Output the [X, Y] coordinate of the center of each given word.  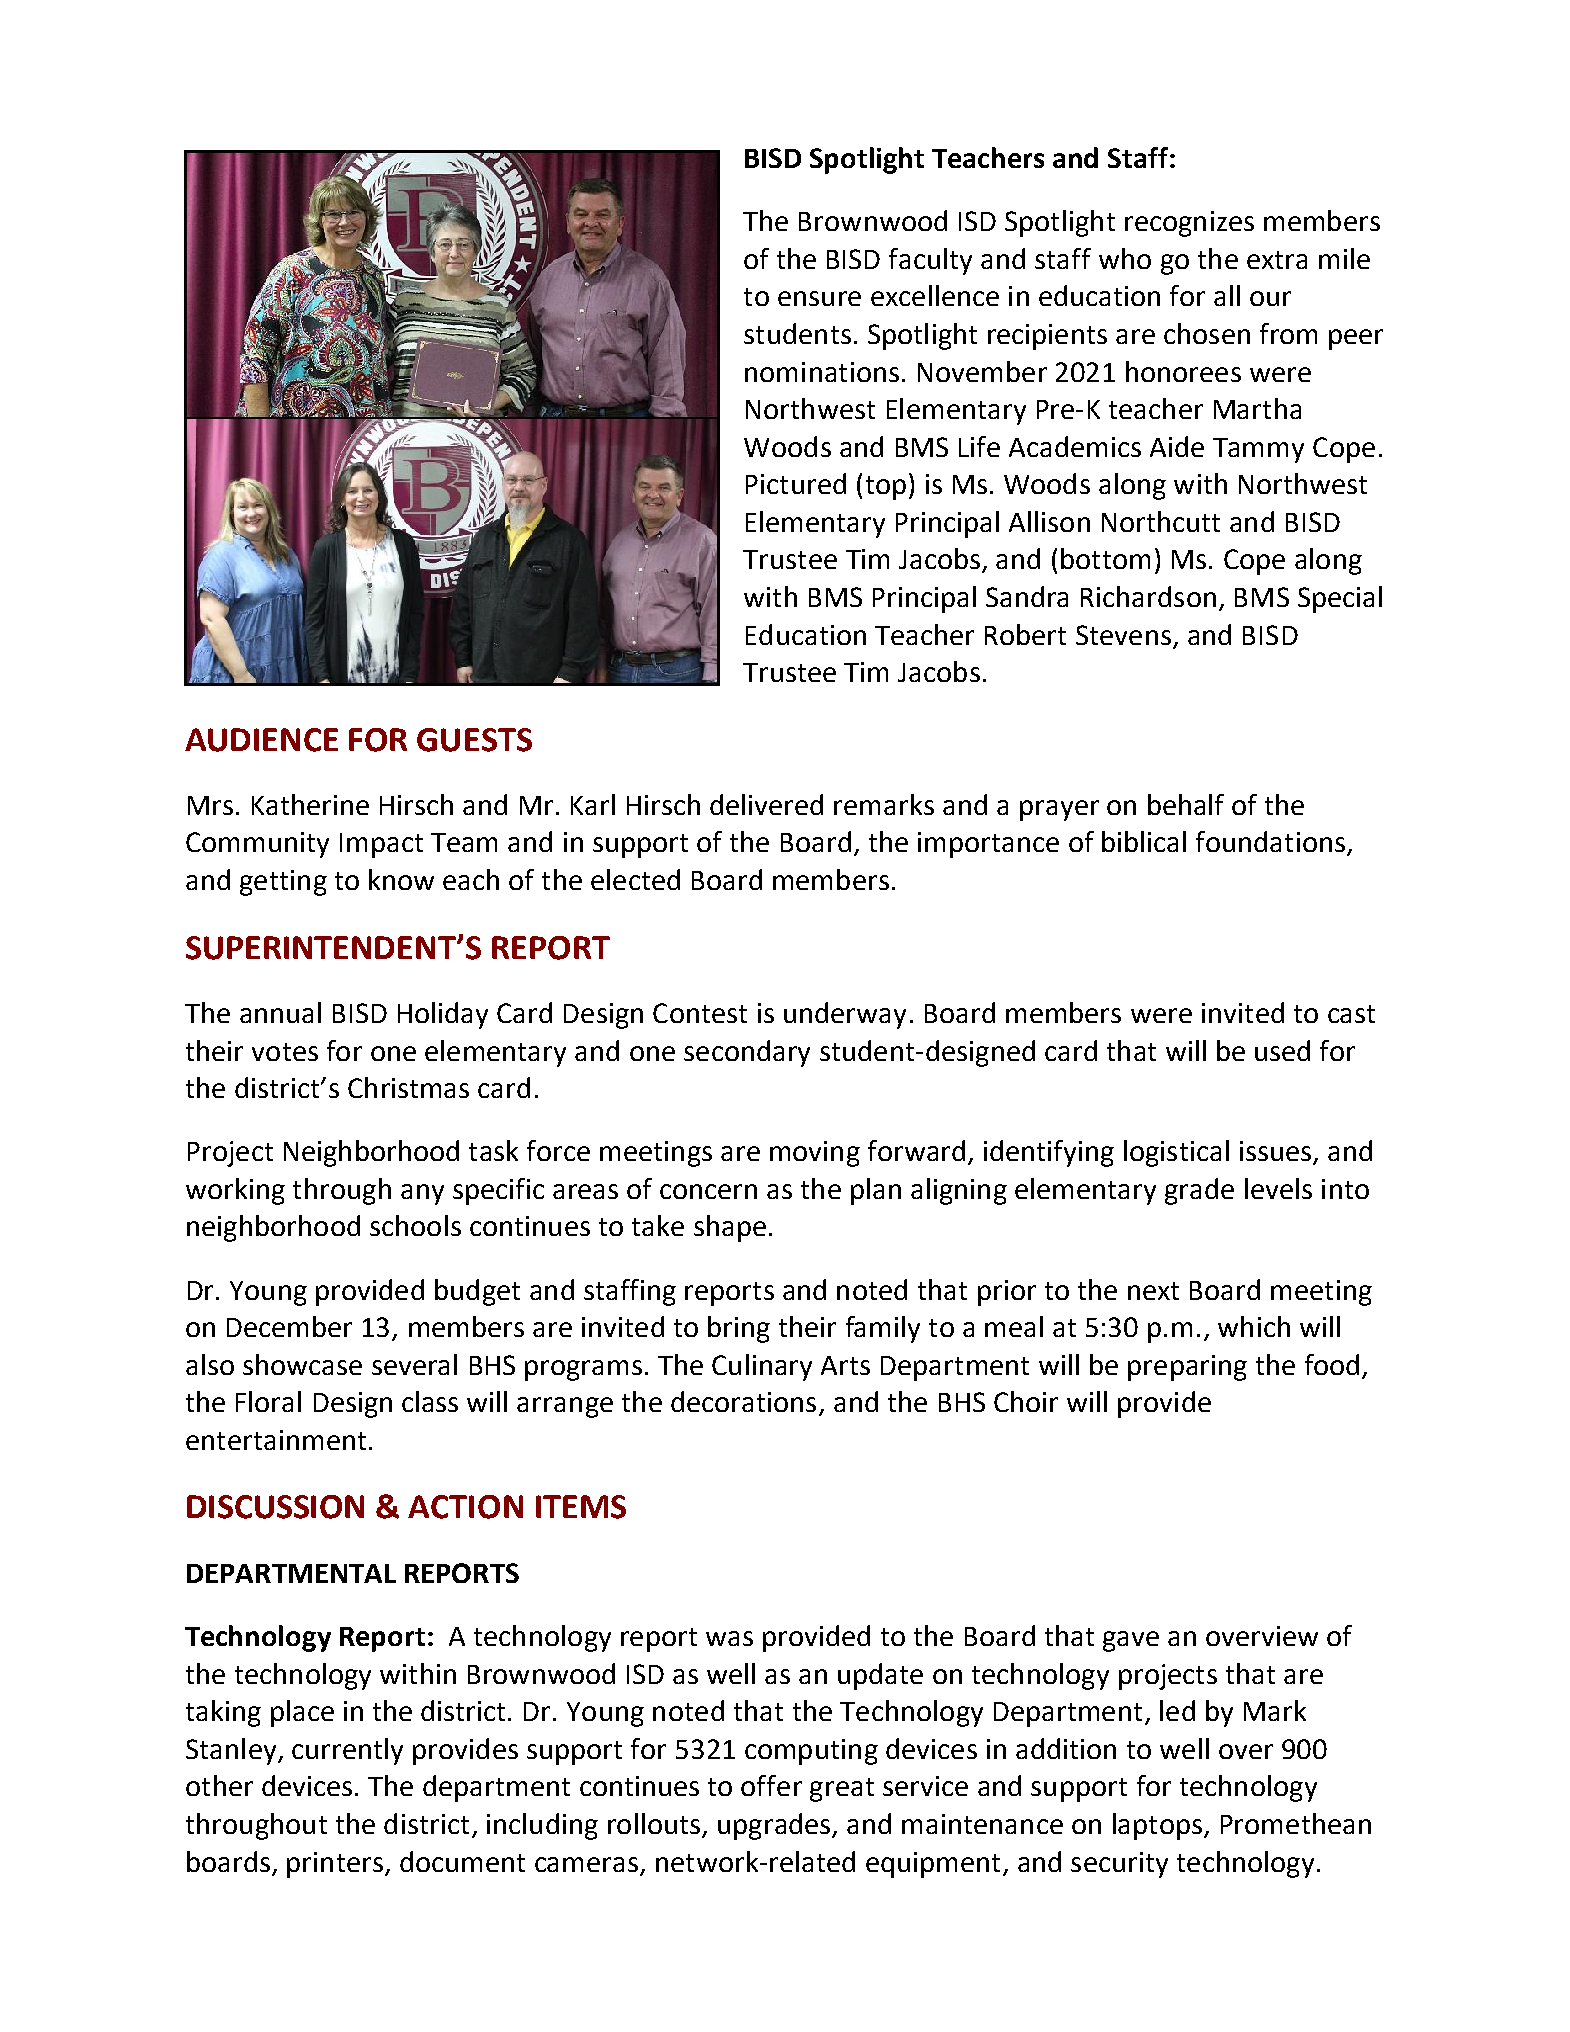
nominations [822, 372]
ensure [819, 298]
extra [1277, 260]
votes [285, 1052]
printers [335, 1865]
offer [771, 1785]
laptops [1157, 1826]
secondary [747, 1053]
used [1282, 1050]
